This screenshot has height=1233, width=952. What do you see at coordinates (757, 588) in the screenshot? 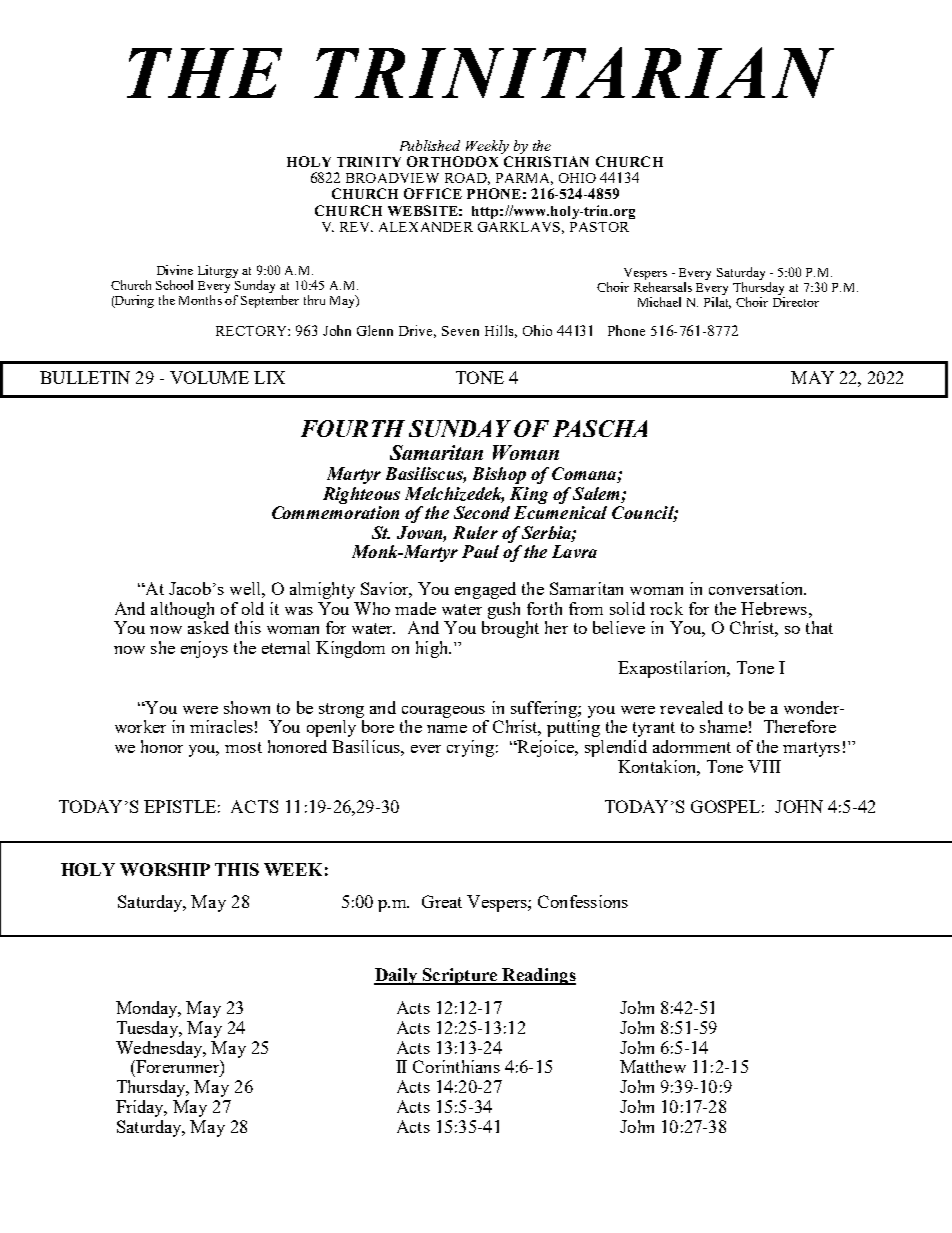
I see `conversation` at bounding box center [757, 588].
